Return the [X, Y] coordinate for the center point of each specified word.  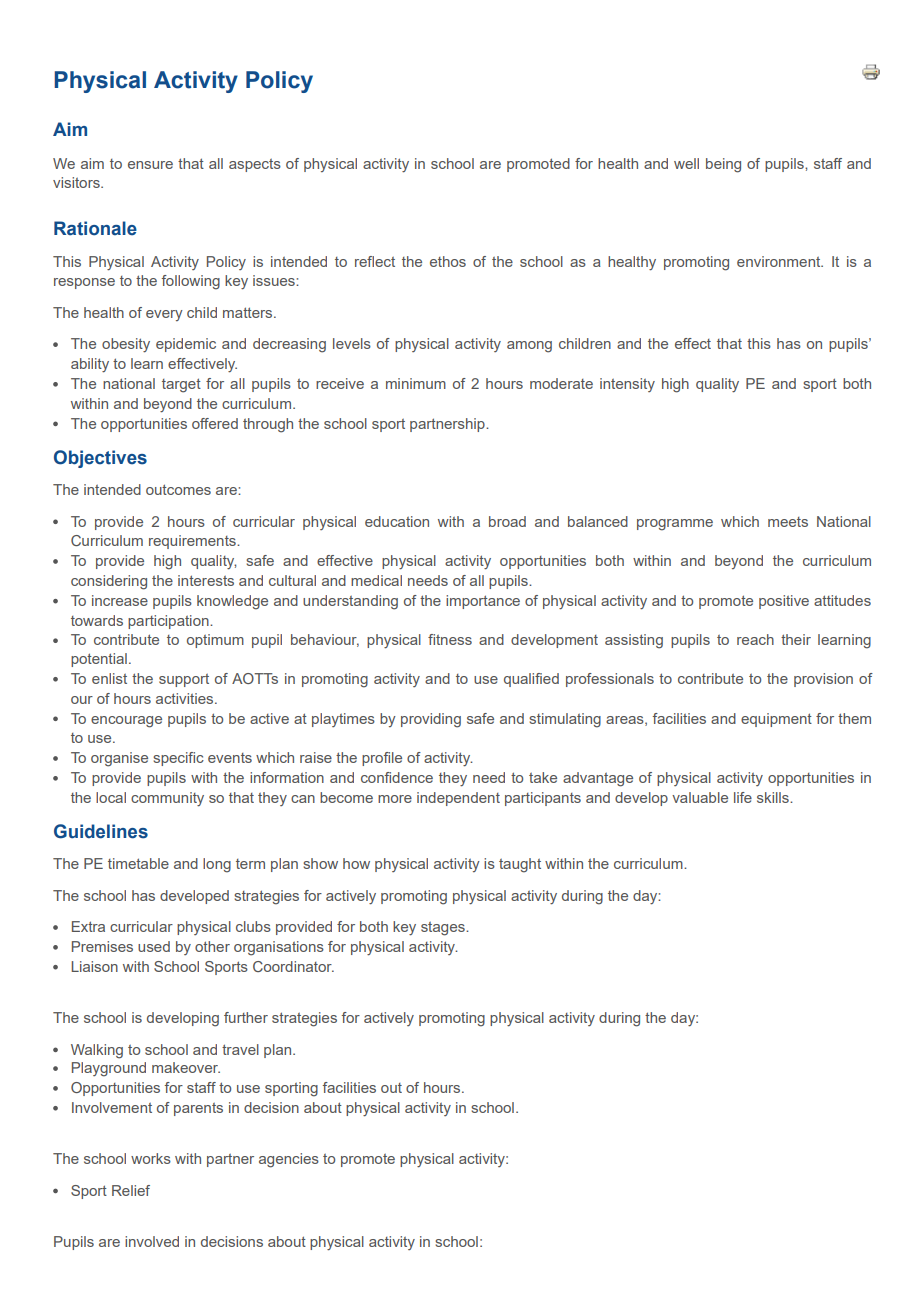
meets [788, 522]
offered [215, 423]
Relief [131, 1190]
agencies [289, 1160]
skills [774, 797]
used [154, 946]
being [723, 165]
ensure [150, 165]
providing [431, 720]
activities [186, 698]
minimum [416, 383]
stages [444, 929]
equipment [776, 720]
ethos [448, 261]
